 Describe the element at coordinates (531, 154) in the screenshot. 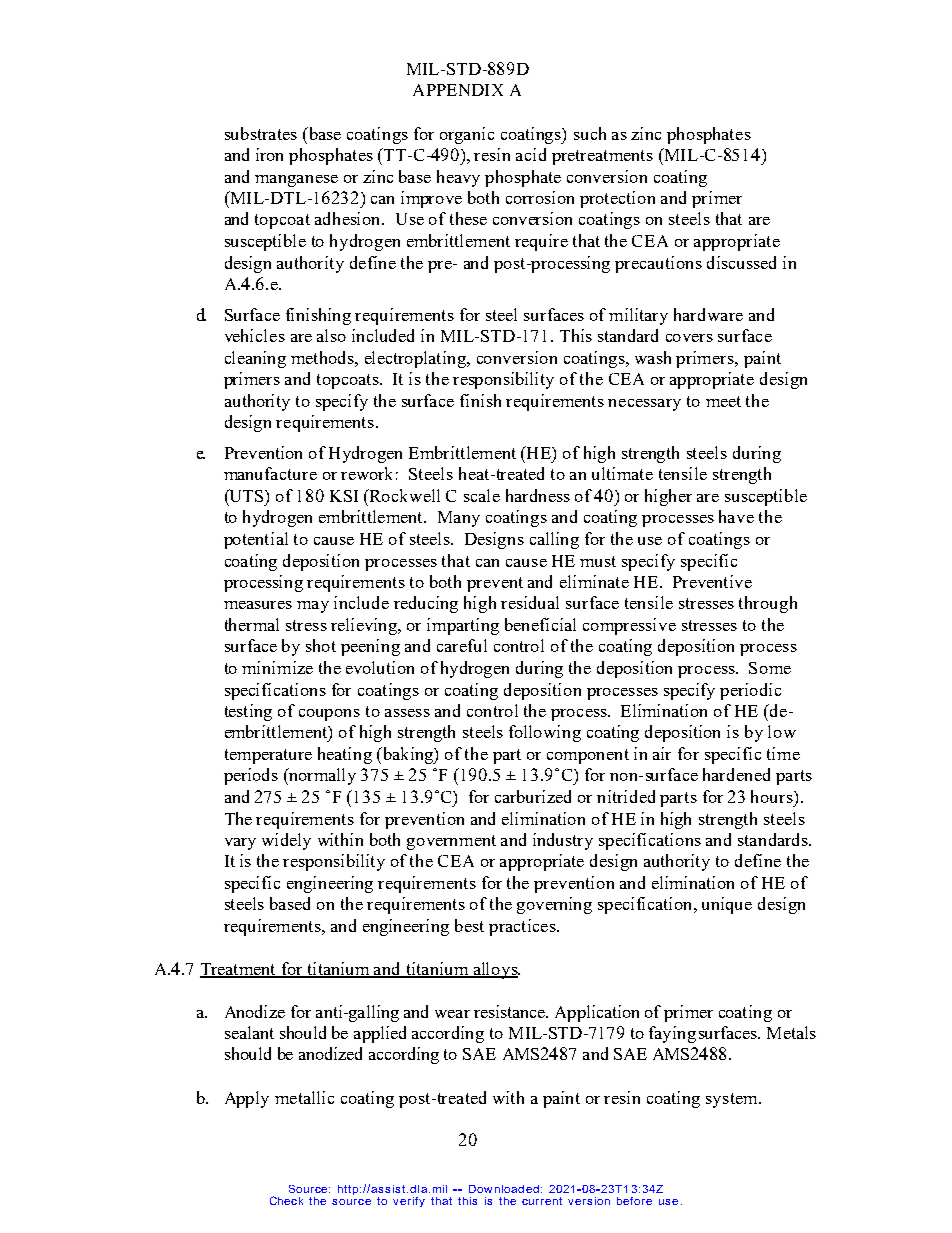

I see `acid` at that location.
